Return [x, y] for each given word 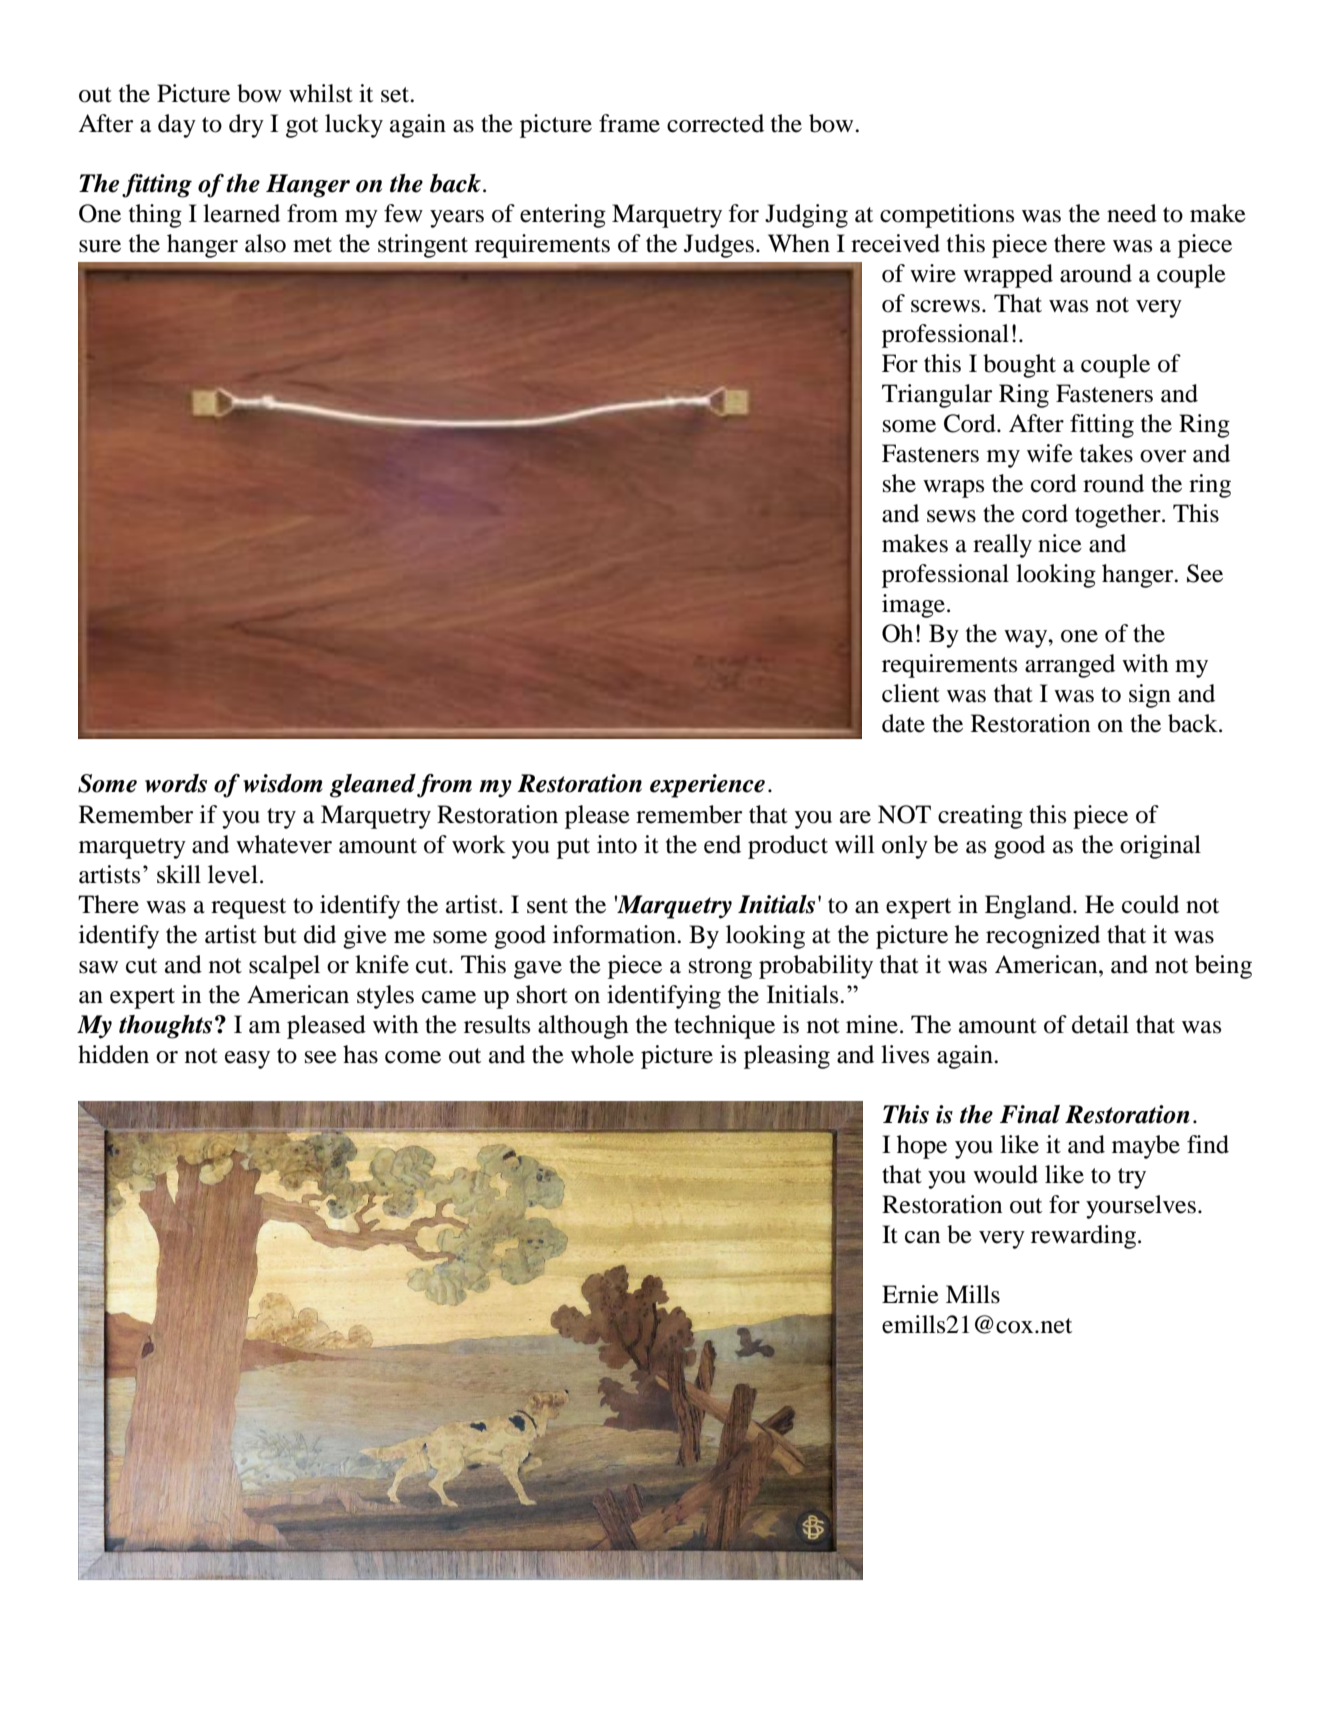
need [1132, 213]
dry [246, 126]
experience [707, 786]
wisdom [283, 783]
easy [247, 1060]
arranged [1070, 666]
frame [629, 123]
